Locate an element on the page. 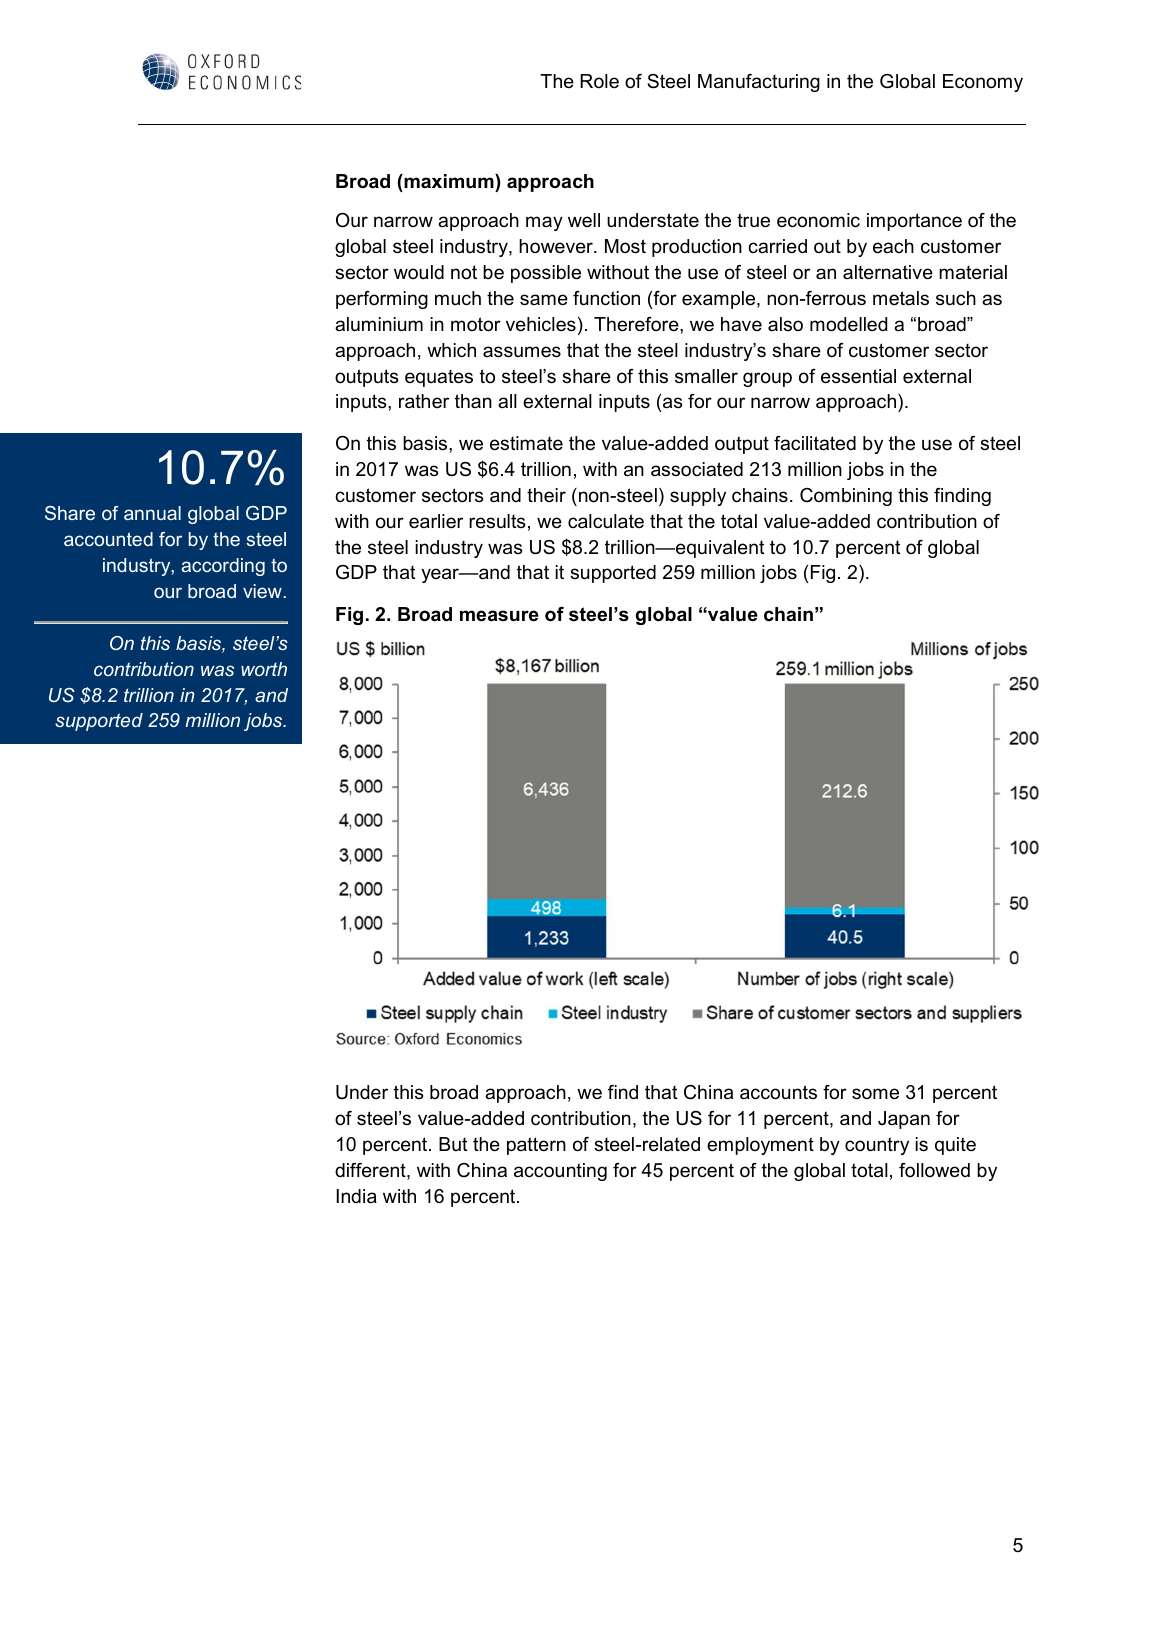 Image resolution: width=1165 pixels, height=1648 pixels. accounting is located at coordinates (560, 1172).
